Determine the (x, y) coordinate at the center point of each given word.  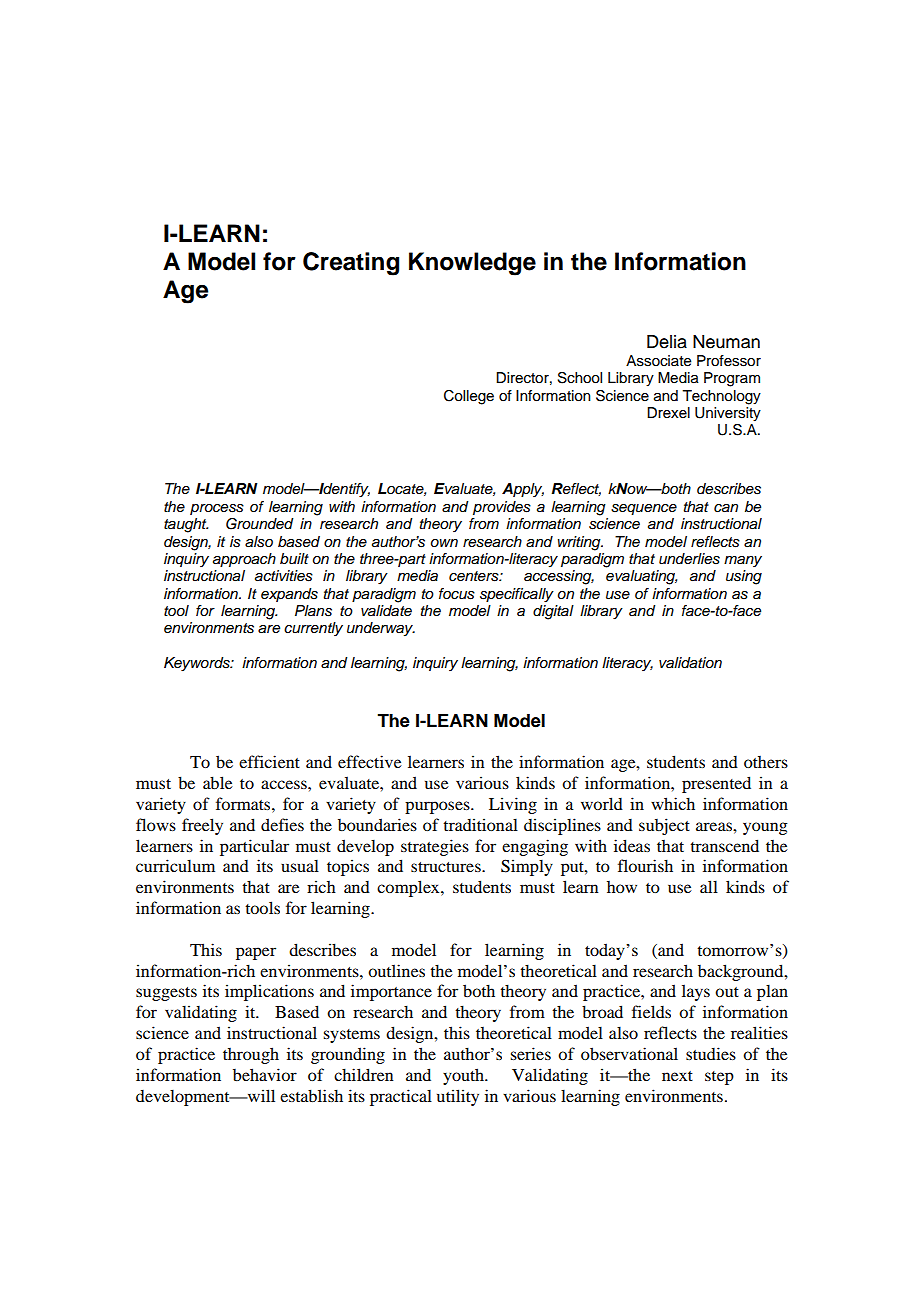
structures (447, 867)
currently (313, 629)
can (726, 508)
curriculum (175, 865)
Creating (351, 264)
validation (690, 662)
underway (381, 629)
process (217, 509)
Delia (667, 342)
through (251, 1055)
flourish (645, 865)
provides (502, 508)
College (469, 397)
